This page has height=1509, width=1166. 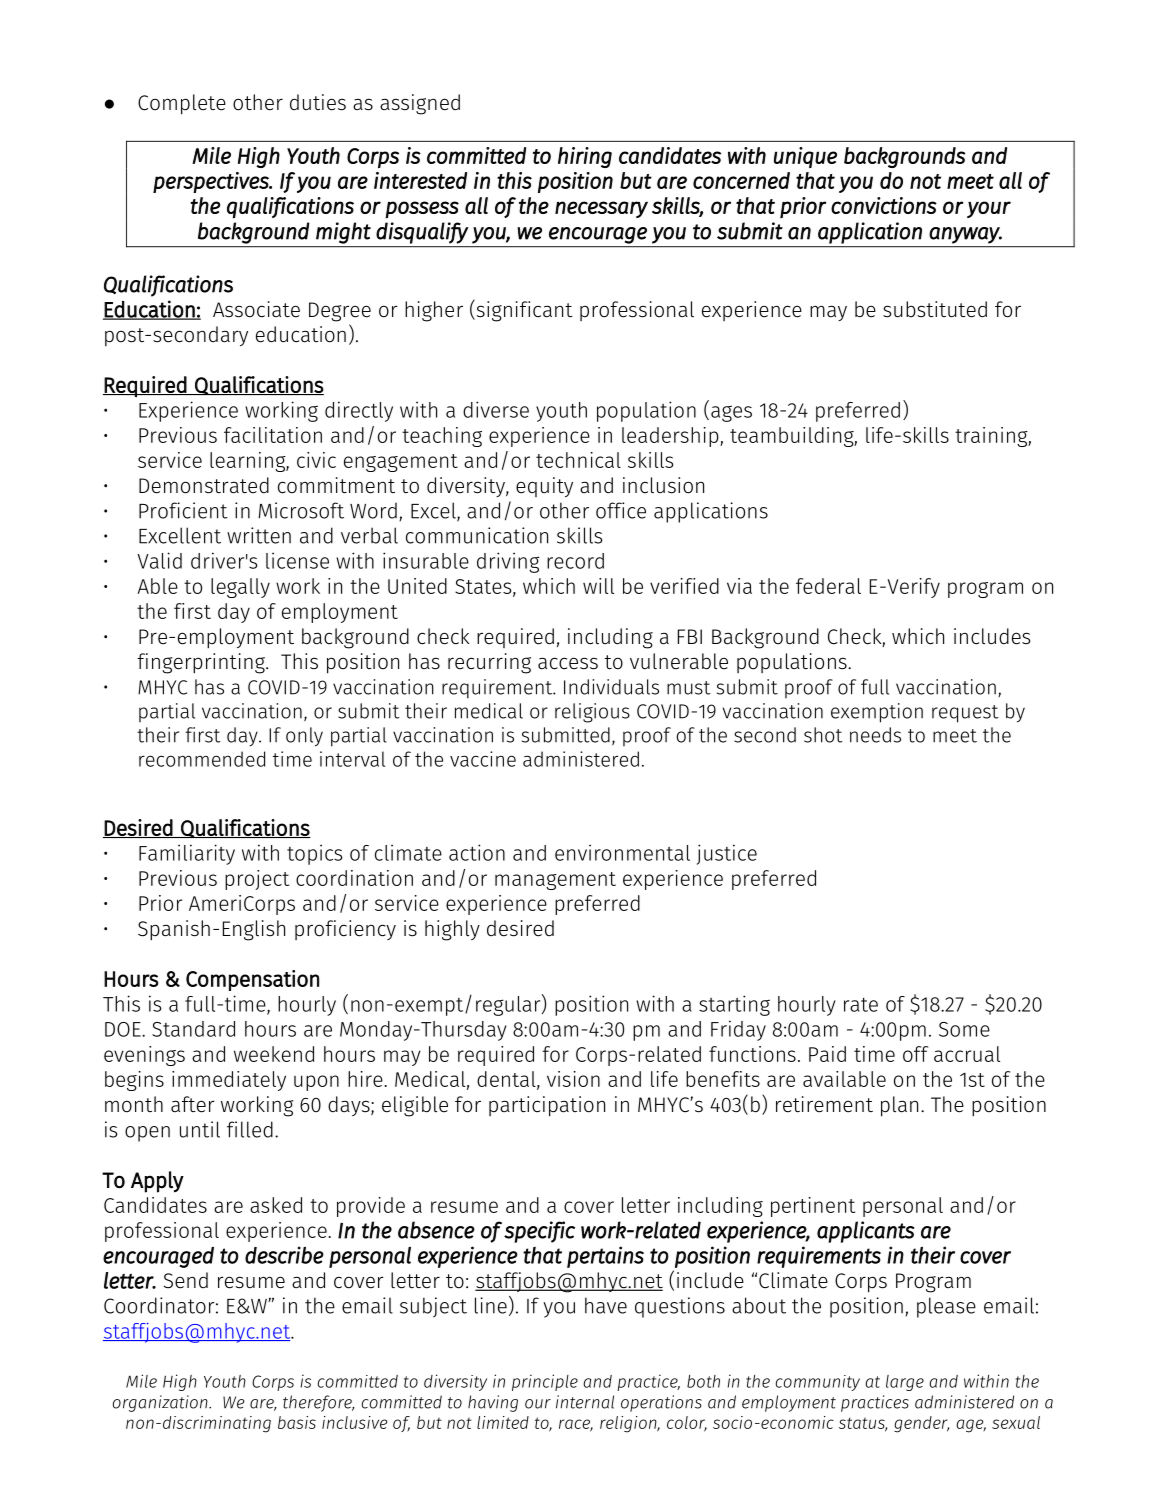 I want to click on convictions, so click(x=884, y=205).
